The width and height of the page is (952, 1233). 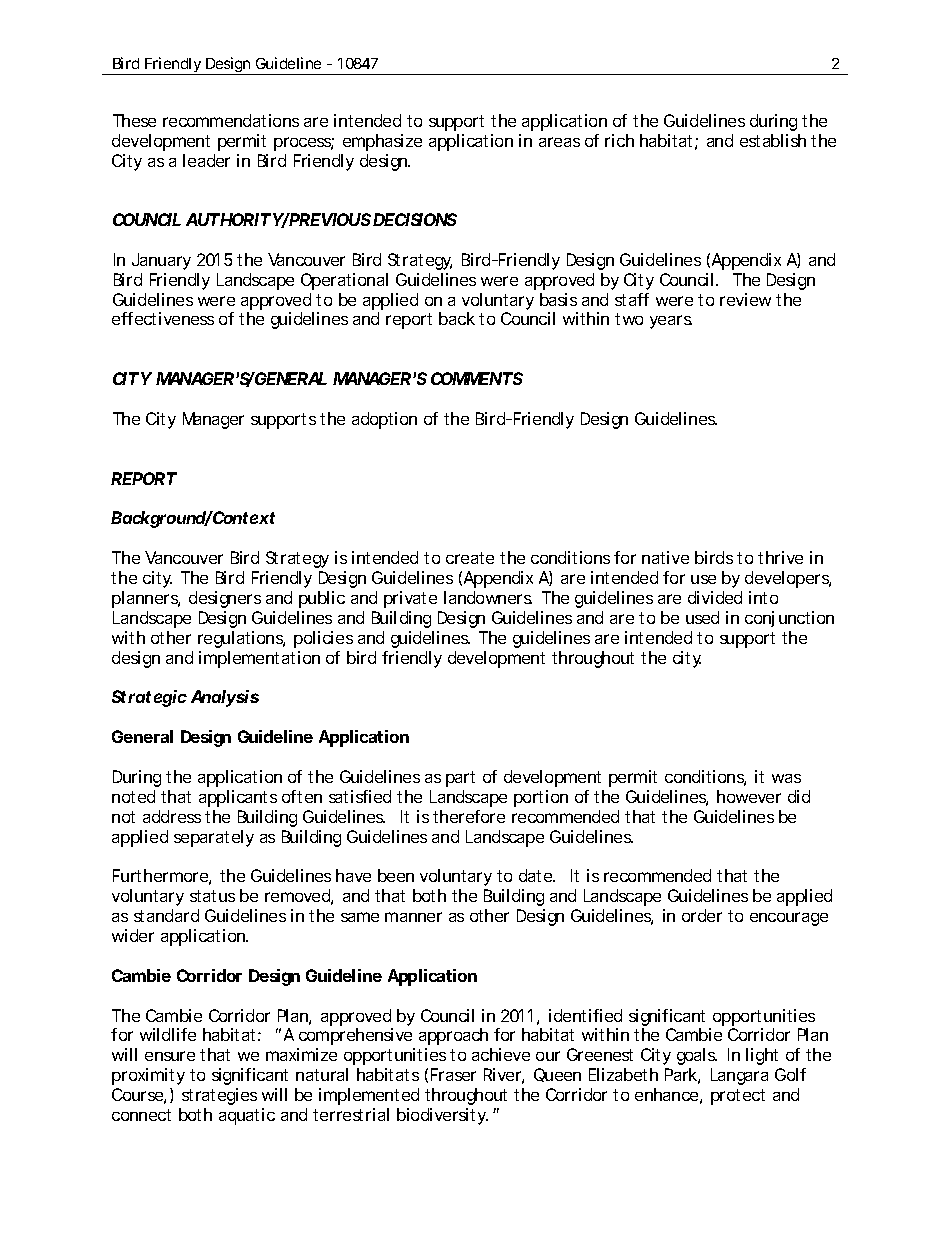 What do you see at coordinates (219, 1096) in the page?
I see `strategies` at bounding box center [219, 1096].
